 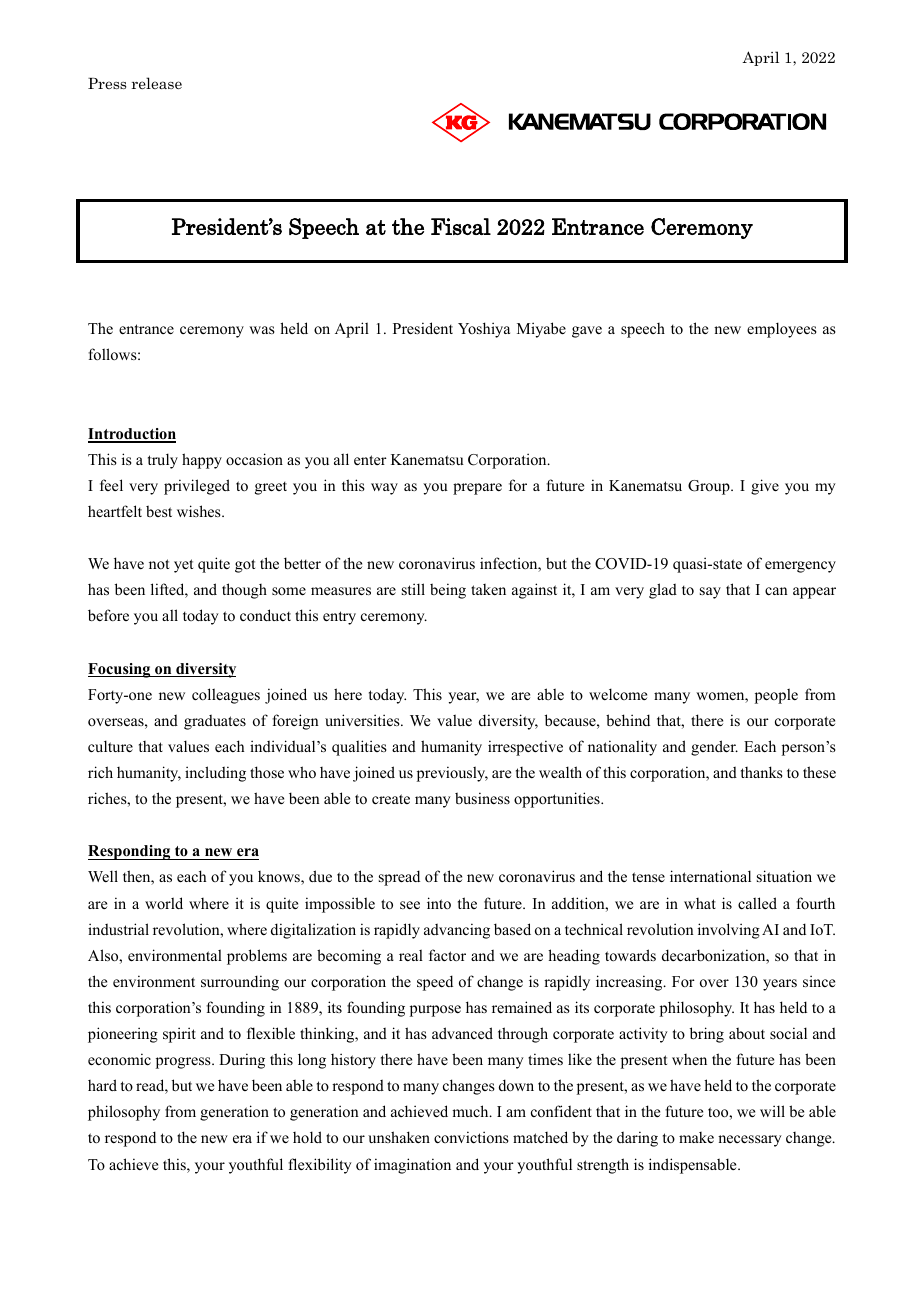 What do you see at coordinates (477, 489) in the document?
I see `prepare` at bounding box center [477, 489].
